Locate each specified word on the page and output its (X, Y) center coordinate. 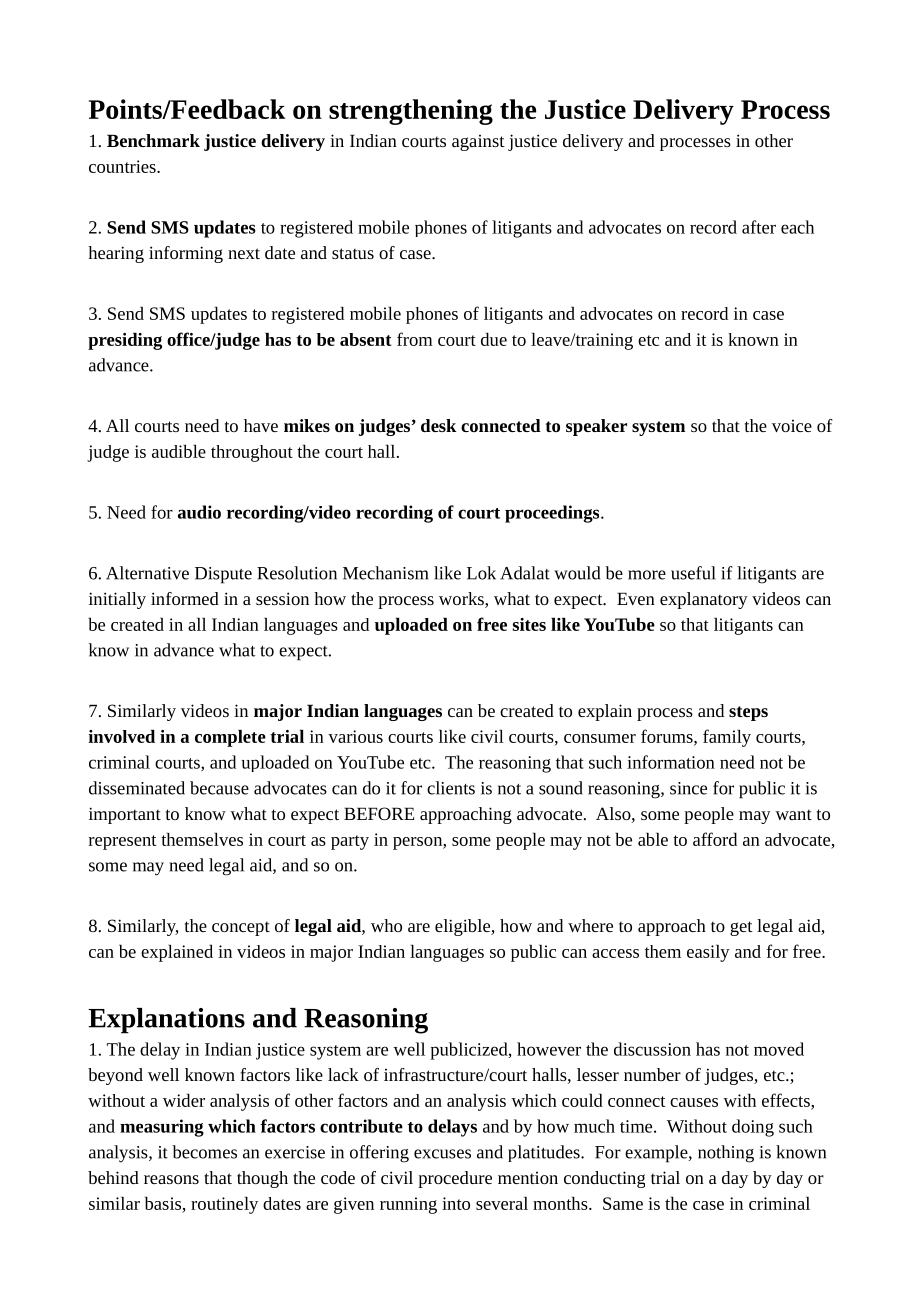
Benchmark (153, 140)
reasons (171, 1179)
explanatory (704, 600)
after (759, 227)
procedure (455, 1179)
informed (185, 598)
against (478, 143)
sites (529, 624)
